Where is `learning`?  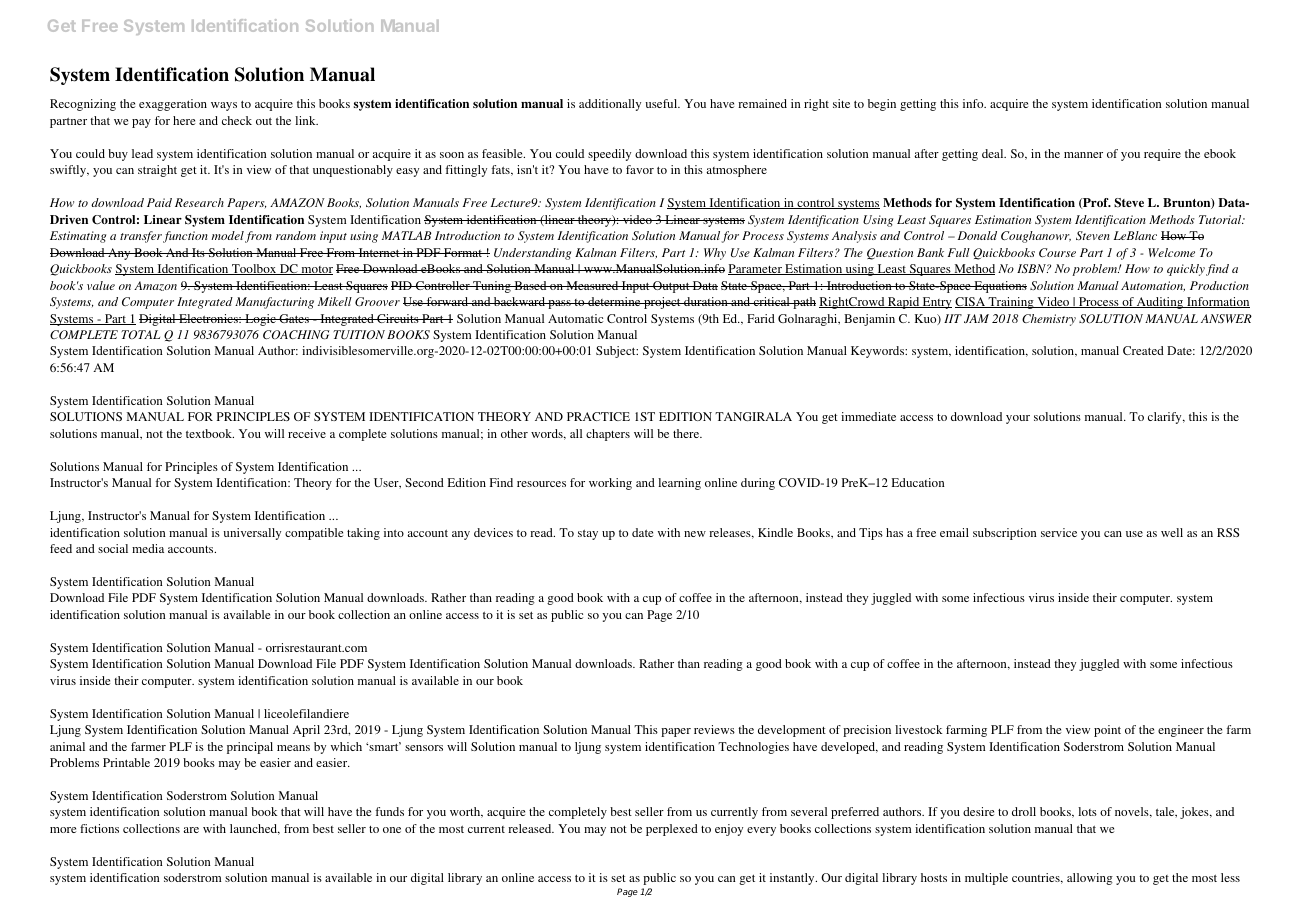 learning is located at coordinates (679, 484).
